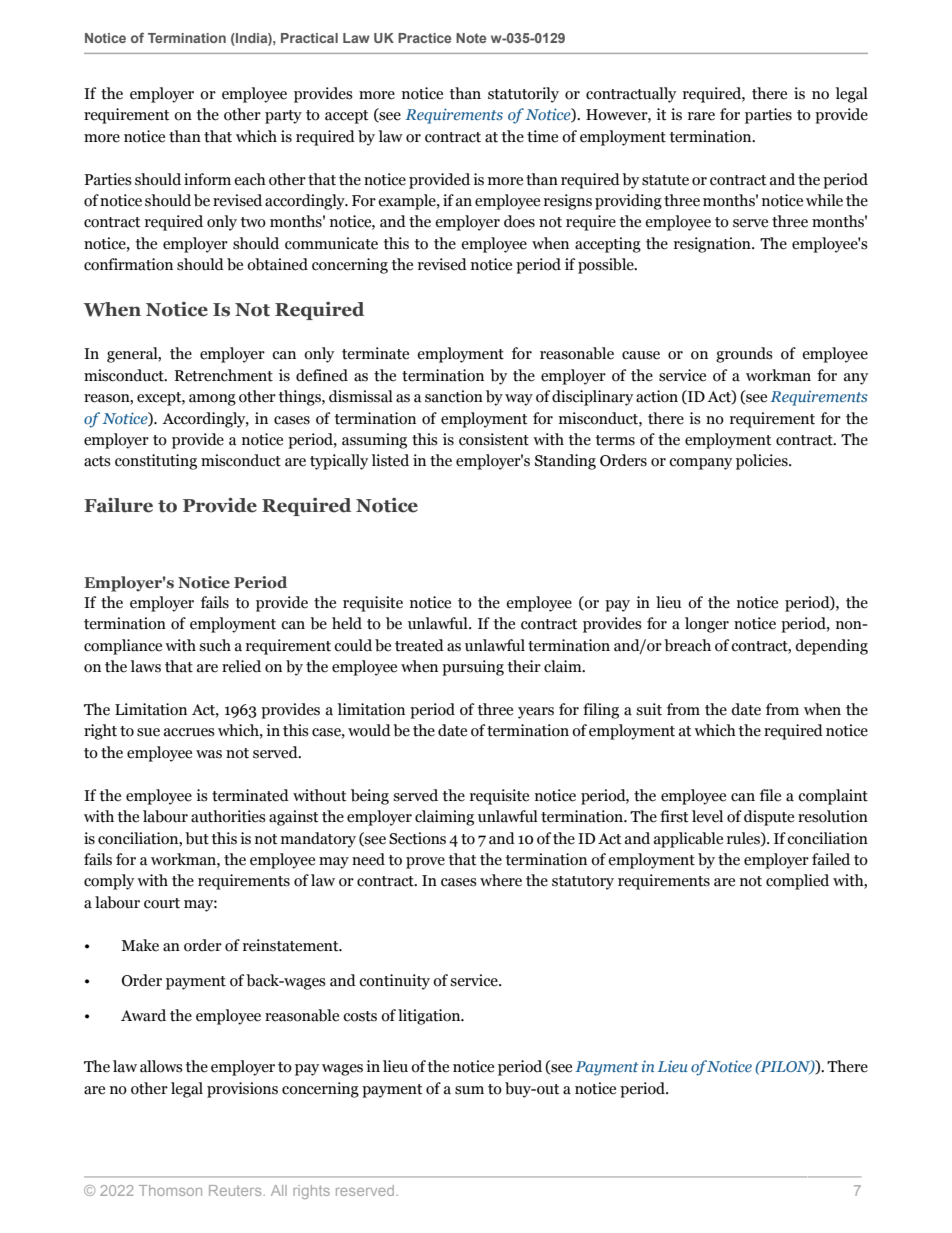 This image has height=1233, width=952. I want to click on party, so click(283, 117).
